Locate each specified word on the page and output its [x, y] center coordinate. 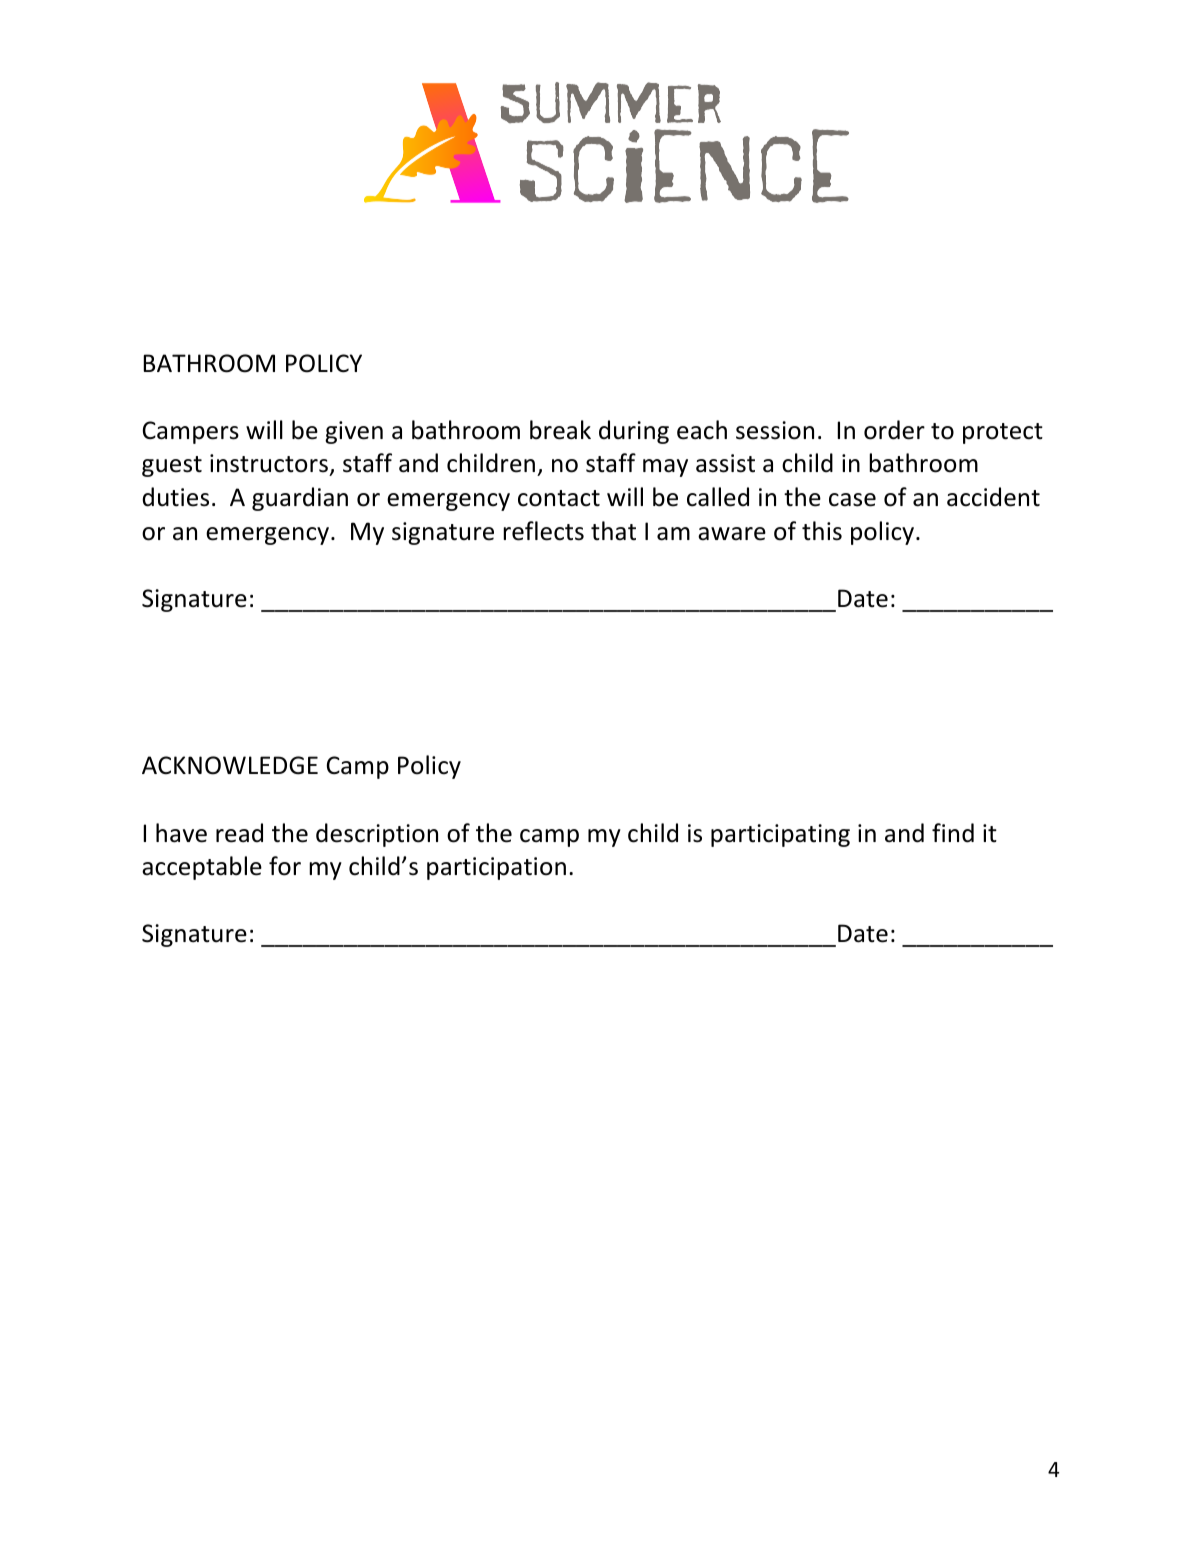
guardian [300, 499]
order [894, 430]
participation [496, 868]
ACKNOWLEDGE [230, 765]
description [377, 835]
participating [780, 835]
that [613, 531]
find [953, 833]
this [822, 531]
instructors [270, 465]
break [560, 430]
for [285, 866]
